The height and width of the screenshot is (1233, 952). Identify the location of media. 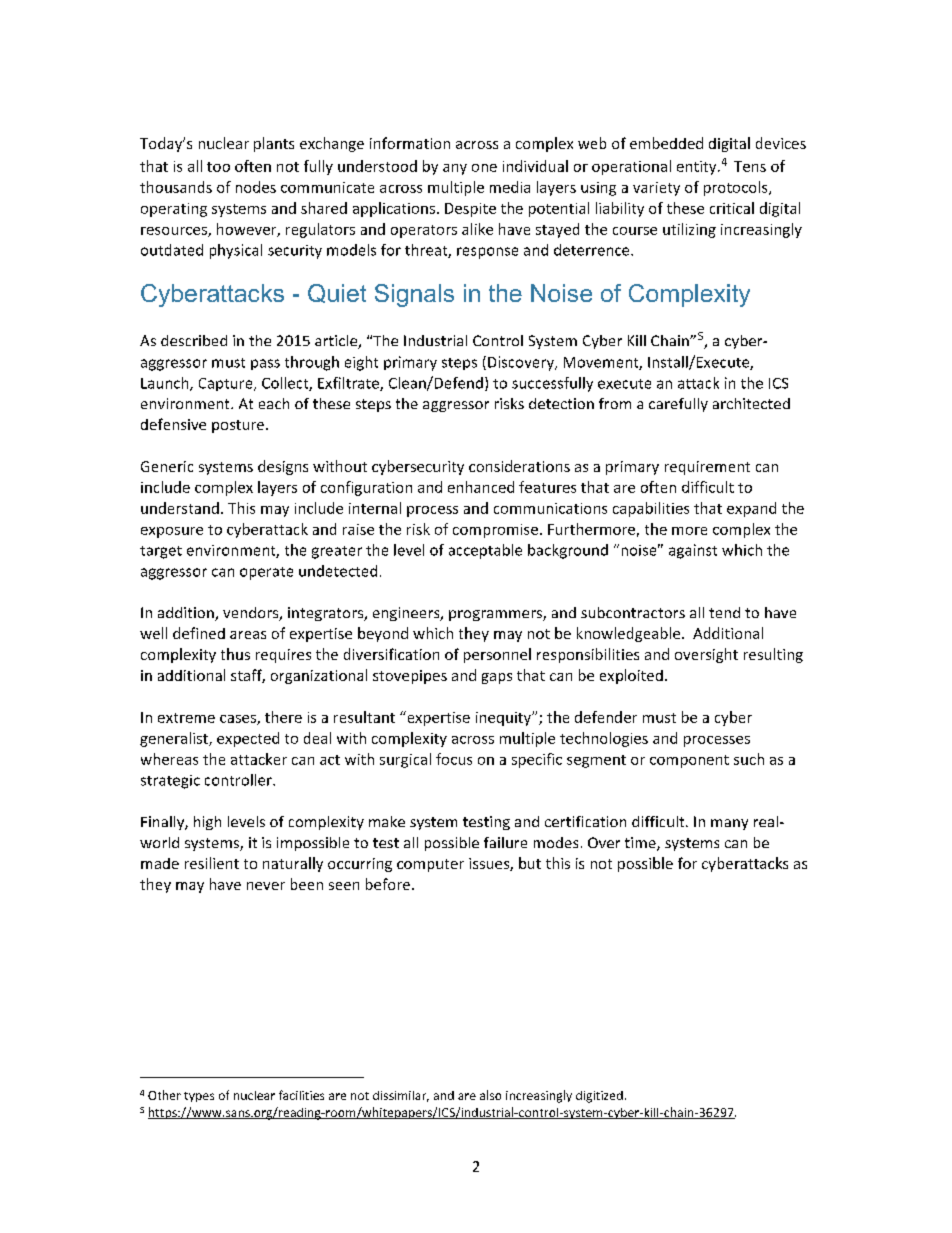
(510, 187).
